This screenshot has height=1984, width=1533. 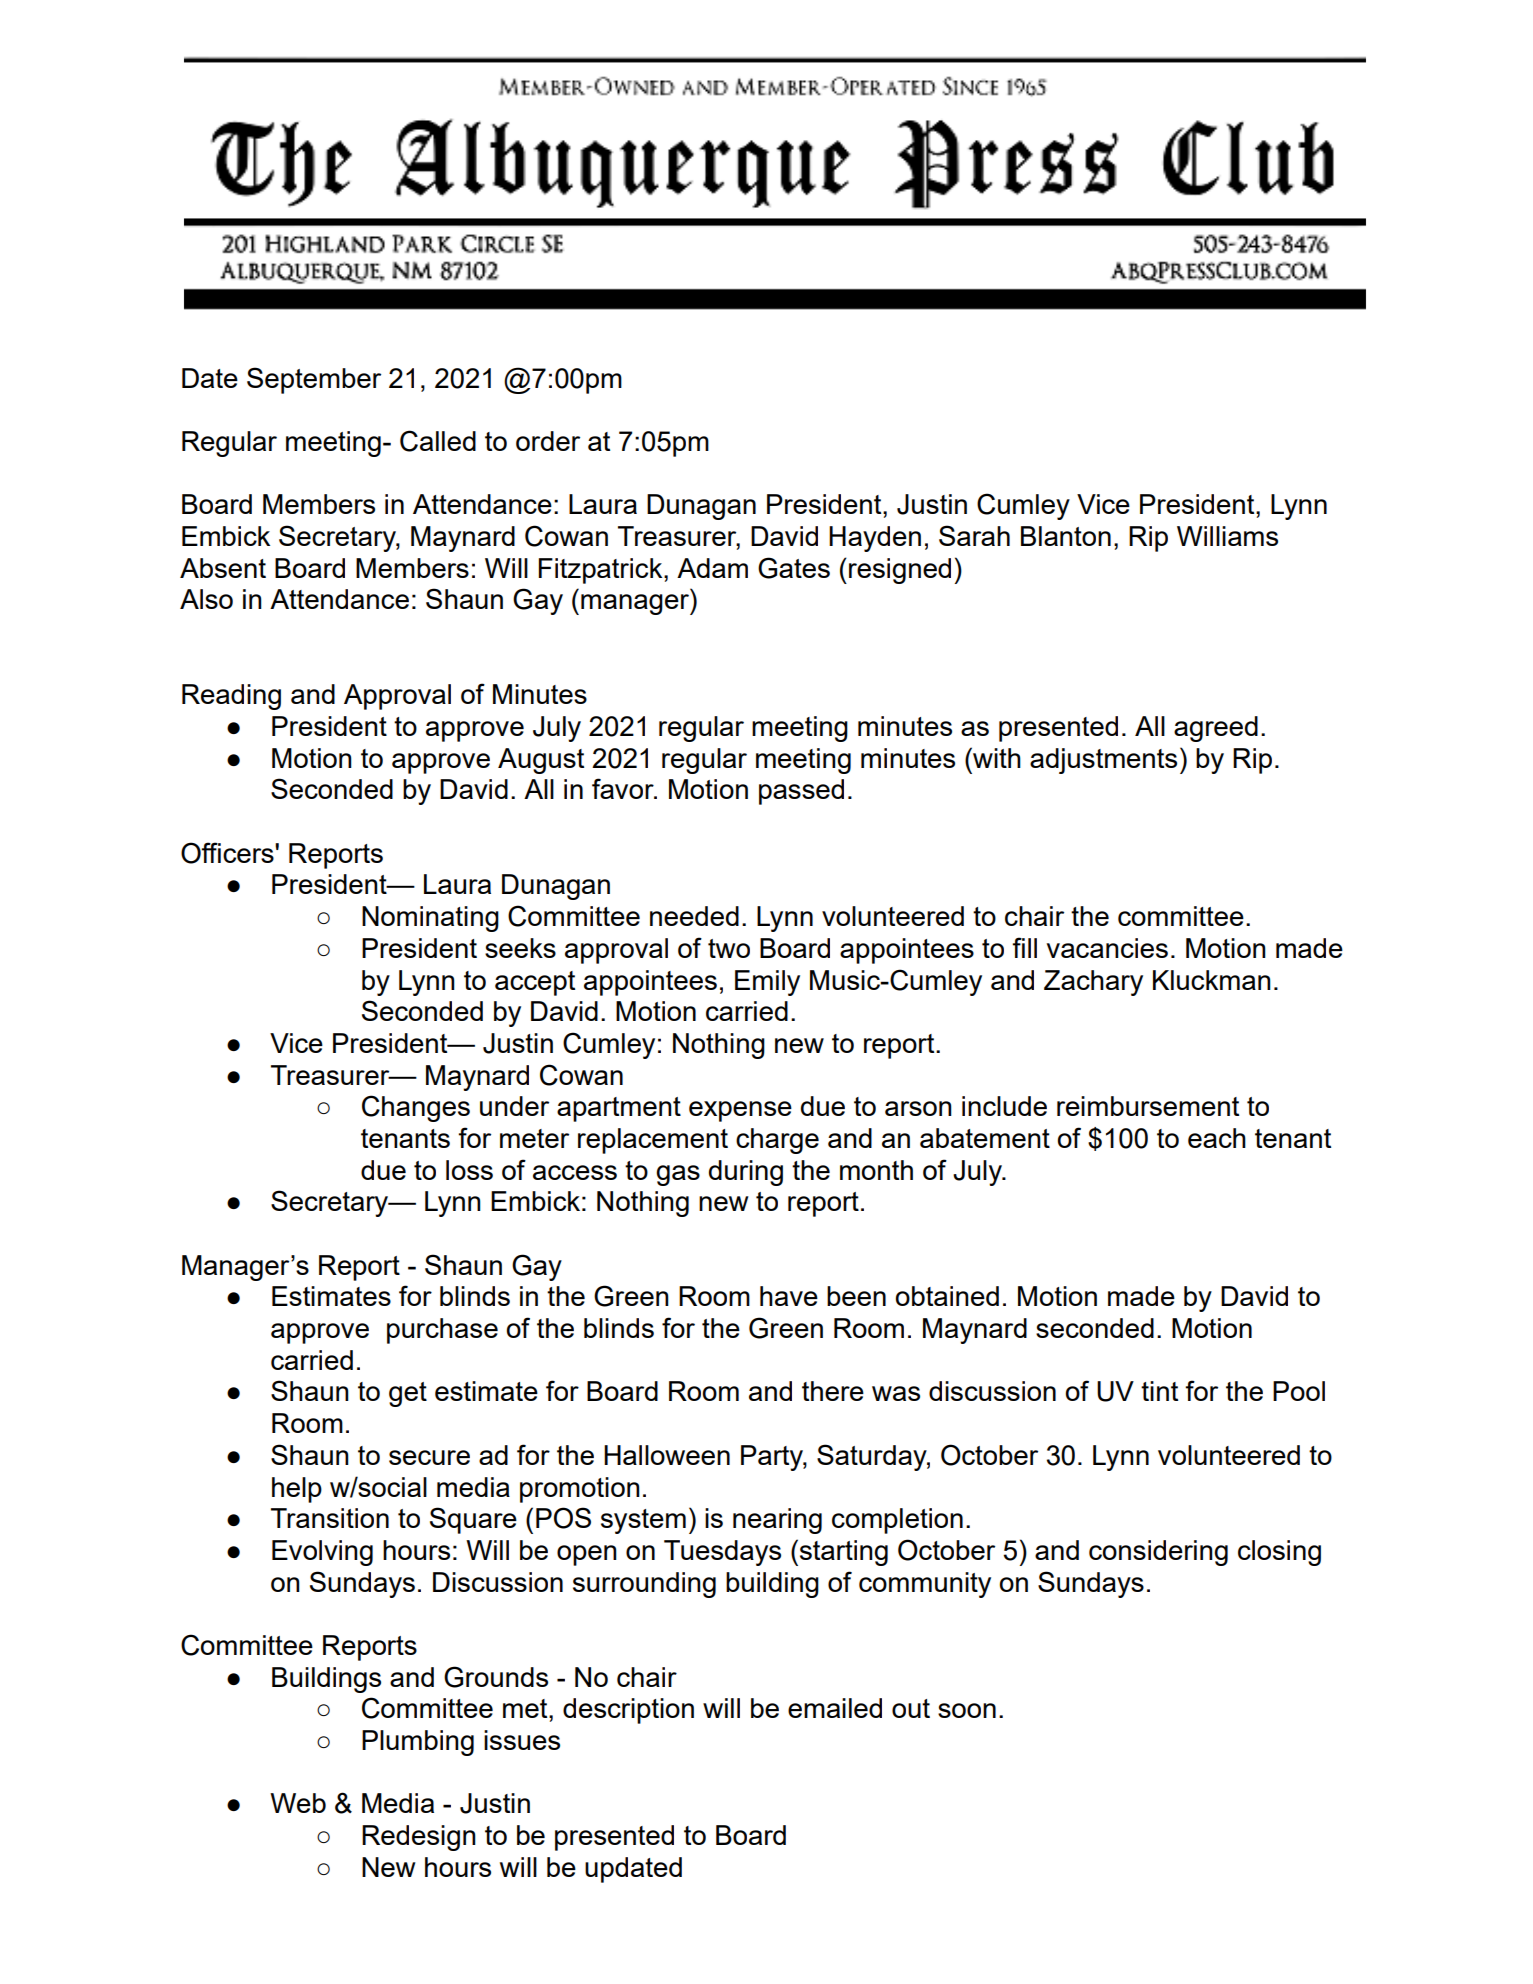 What do you see at coordinates (416, 1108) in the screenshot?
I see `Changes` at bounding box center [416, 1108].
